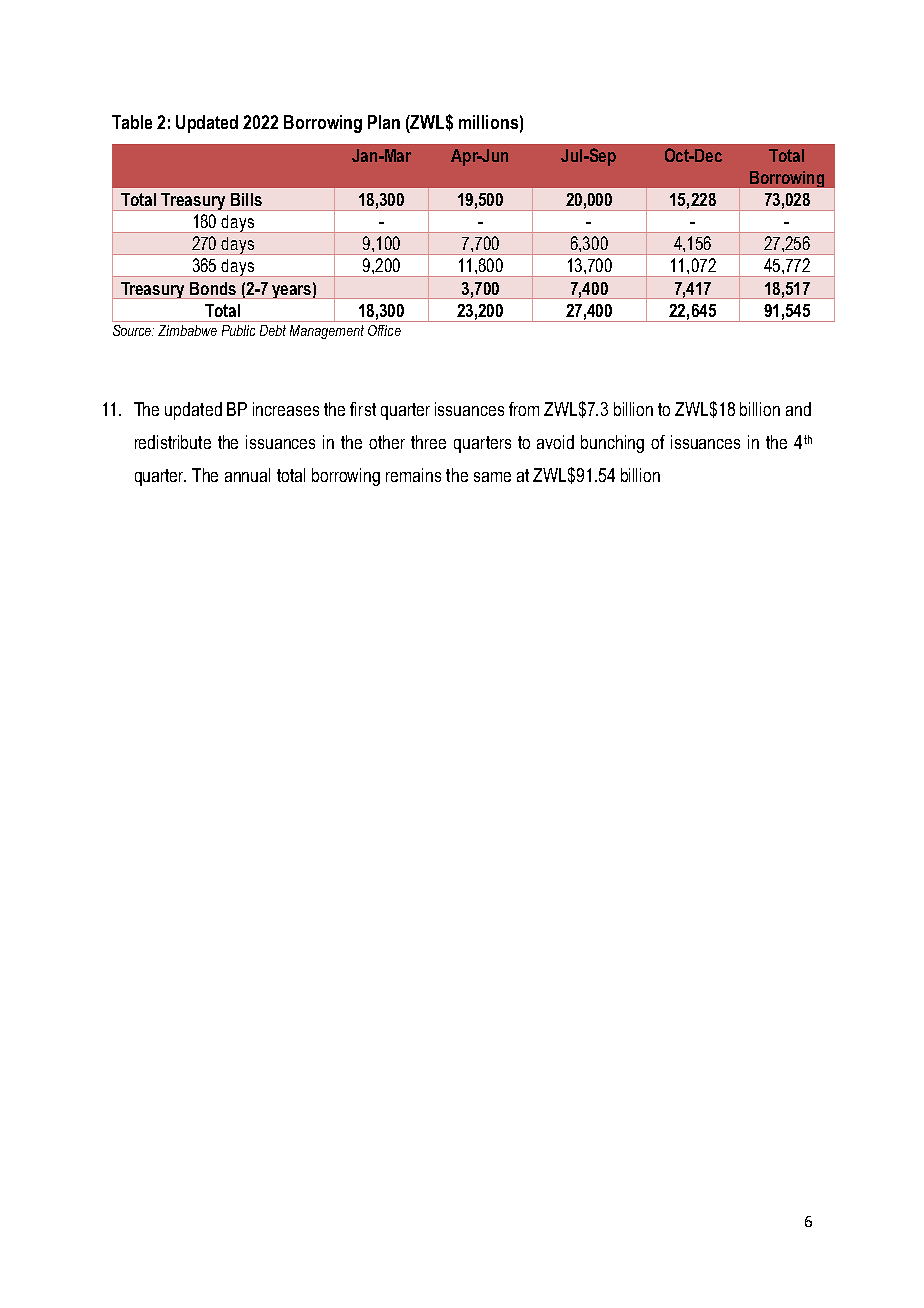 The height and width of the document is (1308, 924). Describe the element at coordinates (246, 199) in the document. I see `Bills` at that location.
